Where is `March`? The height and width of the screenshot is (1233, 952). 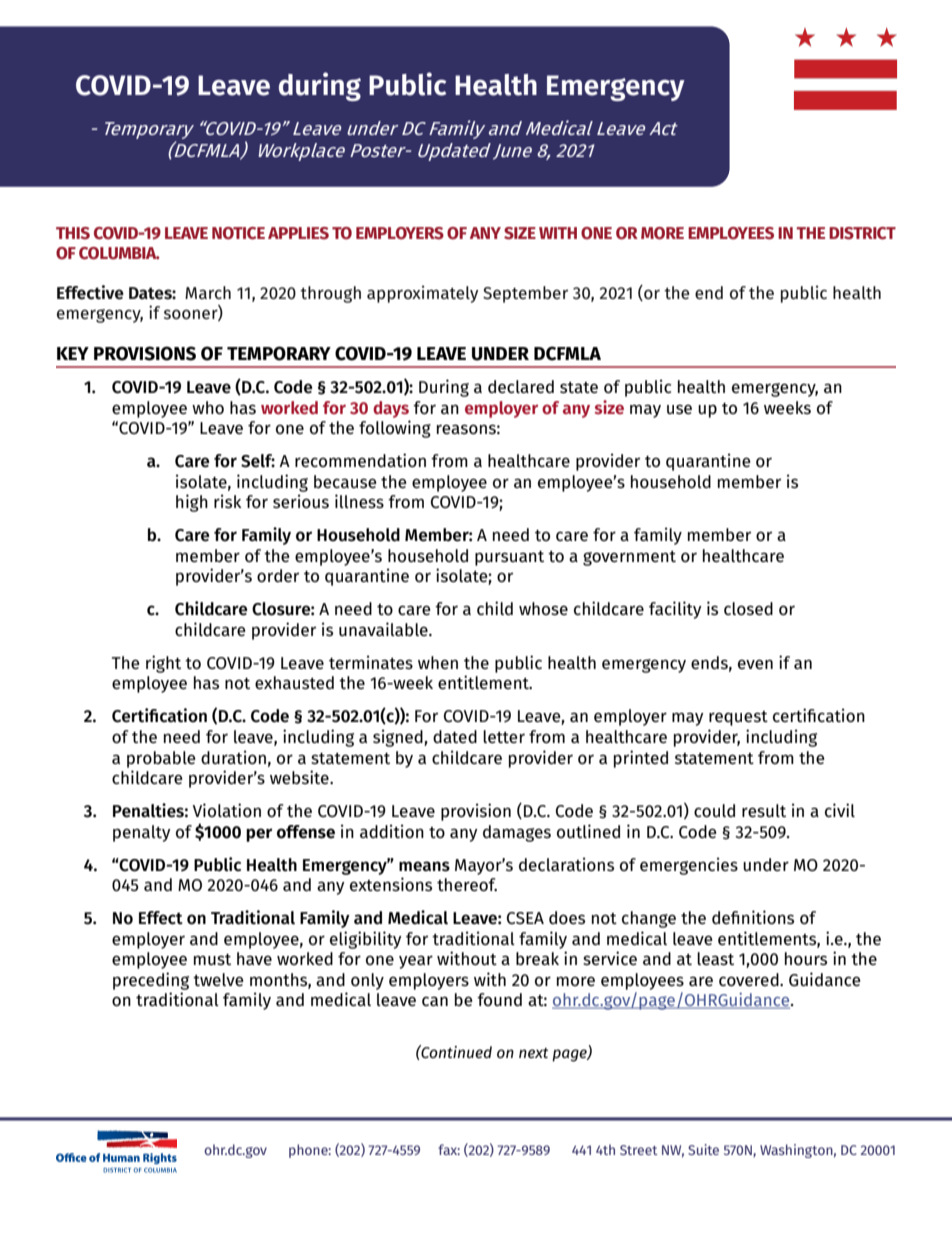
March is located at coordinates (208, 292).
